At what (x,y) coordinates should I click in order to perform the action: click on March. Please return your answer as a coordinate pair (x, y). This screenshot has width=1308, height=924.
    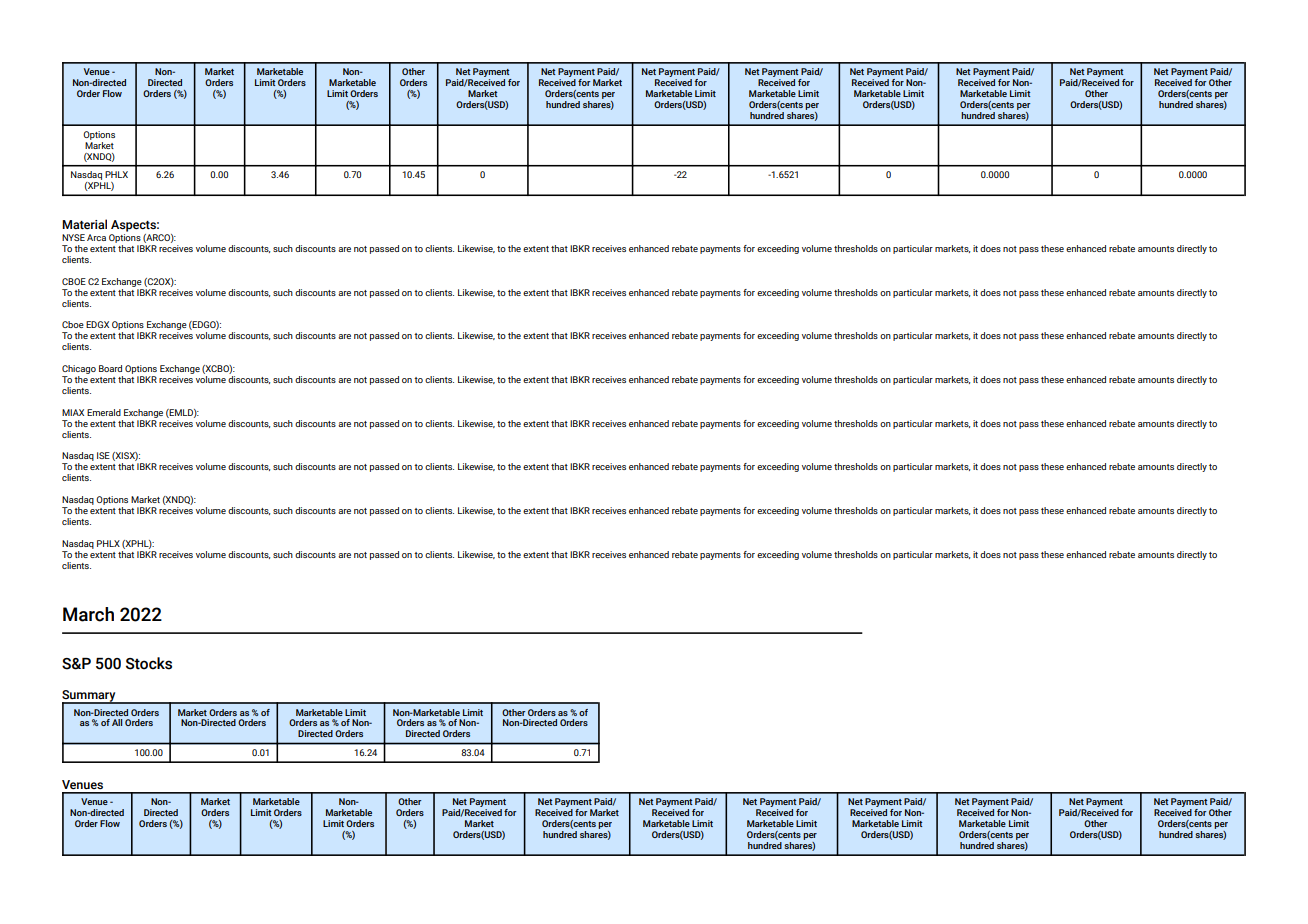
    Looking at the image, I should click on (88, 614).
